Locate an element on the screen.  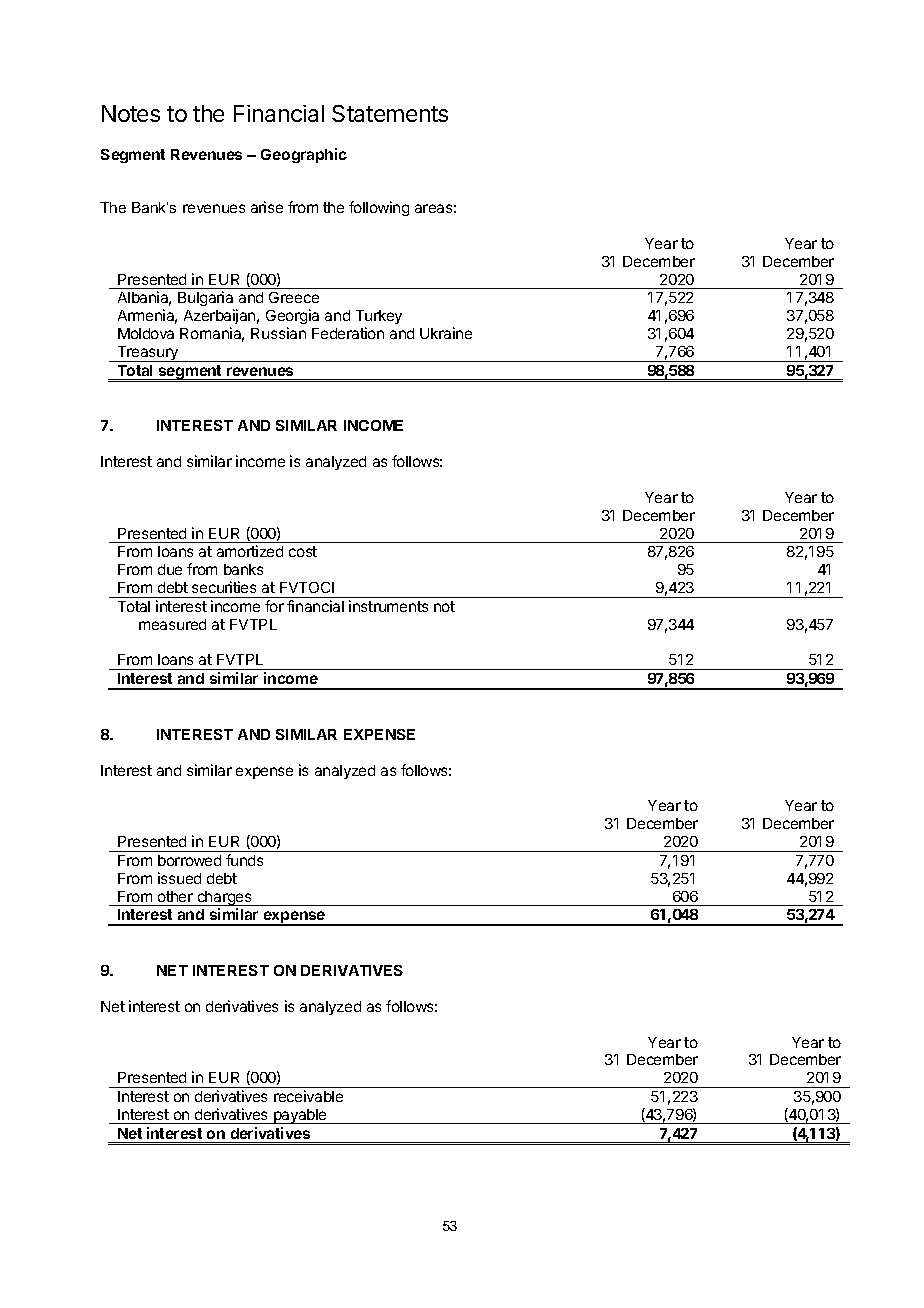
Ukraine is located at coordinates (446, 333).
